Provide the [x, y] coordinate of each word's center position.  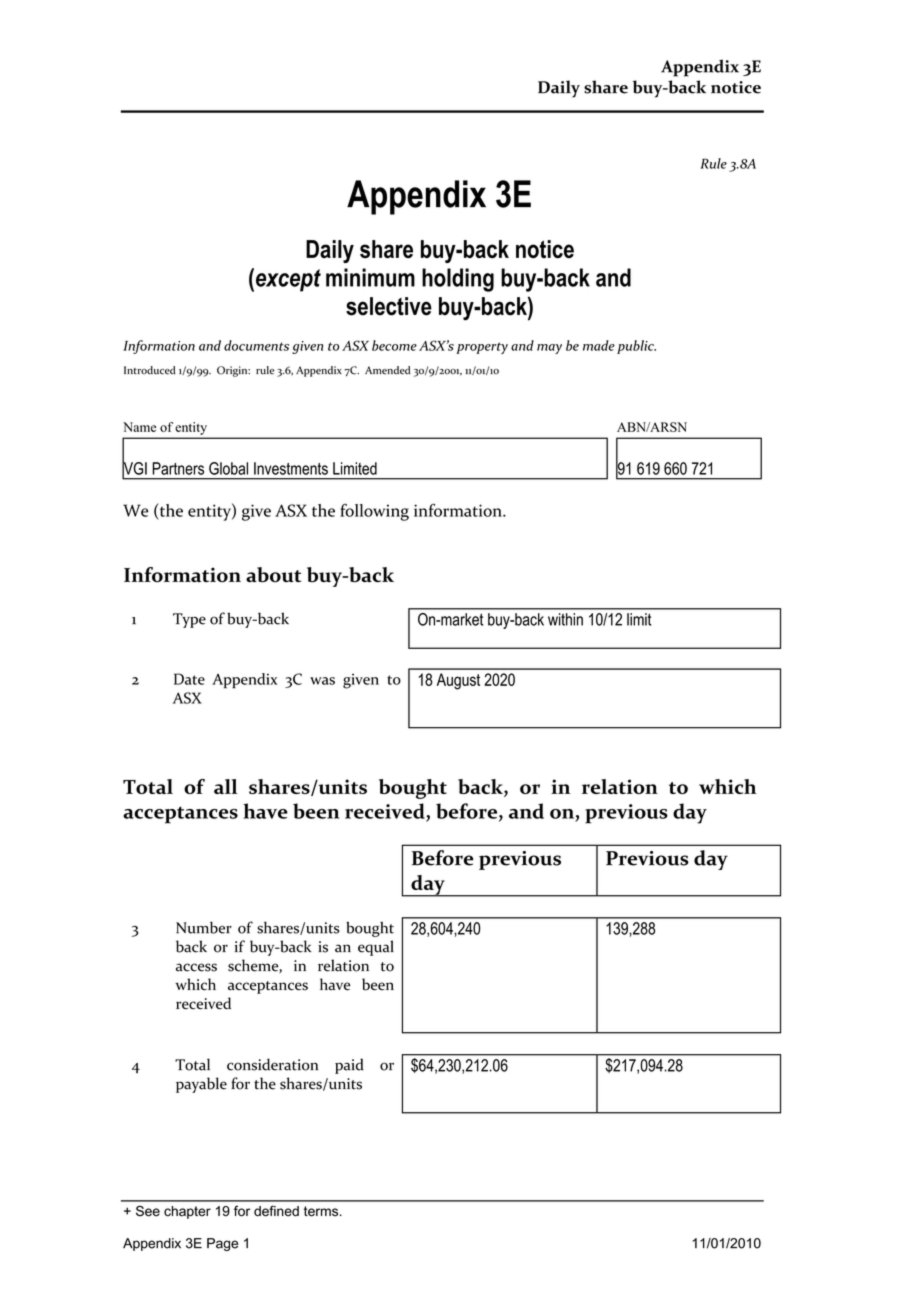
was [322, 681]
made [599, 345]
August [458, 681]
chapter [187, 1212]
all [225, 786]
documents [256, 345]
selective [389, 306]
